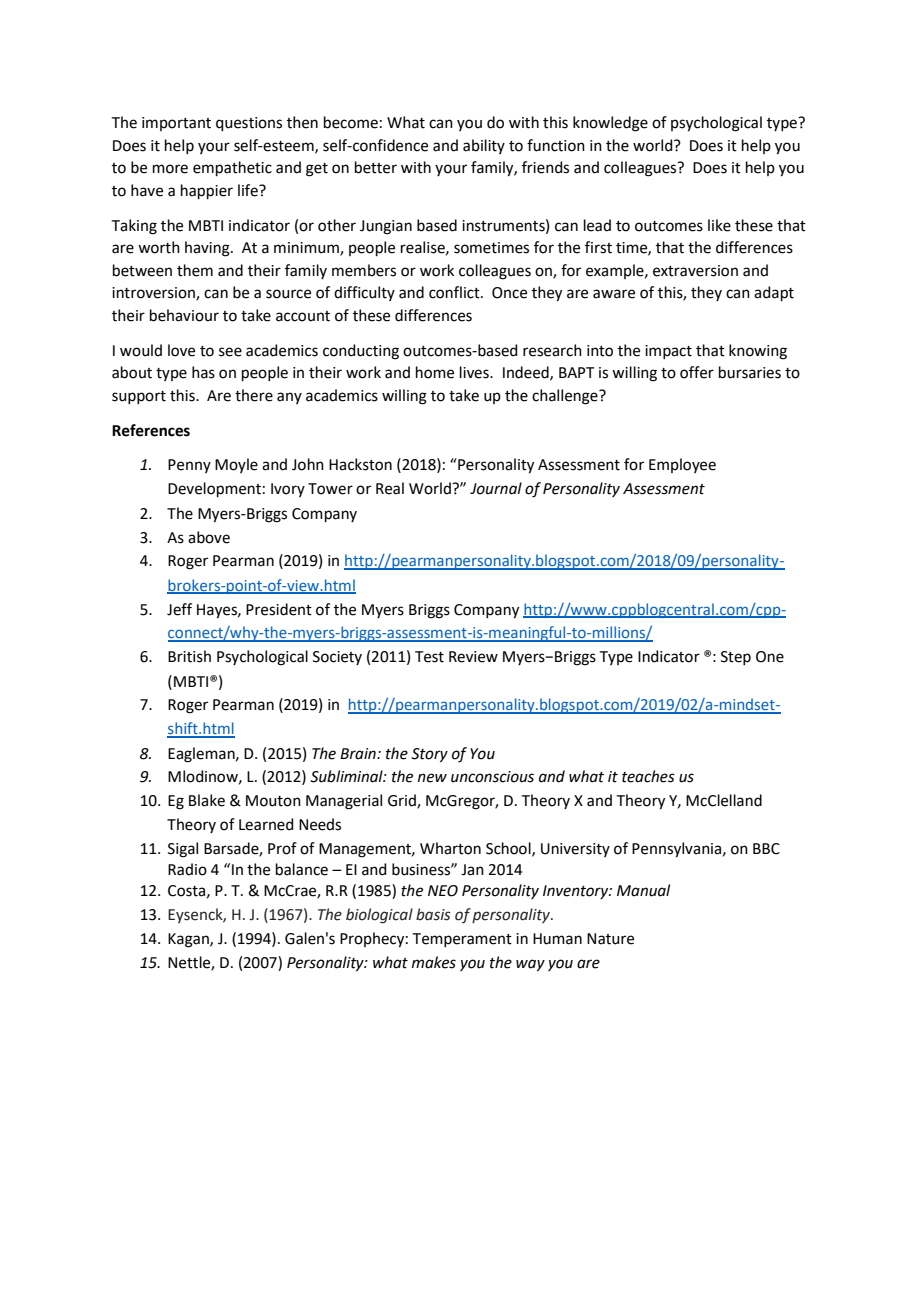 This screenshot has width=924, height=1308. Describe the element at coordinates (496, 488) in the screenshot. I see `Journal` at that location.
